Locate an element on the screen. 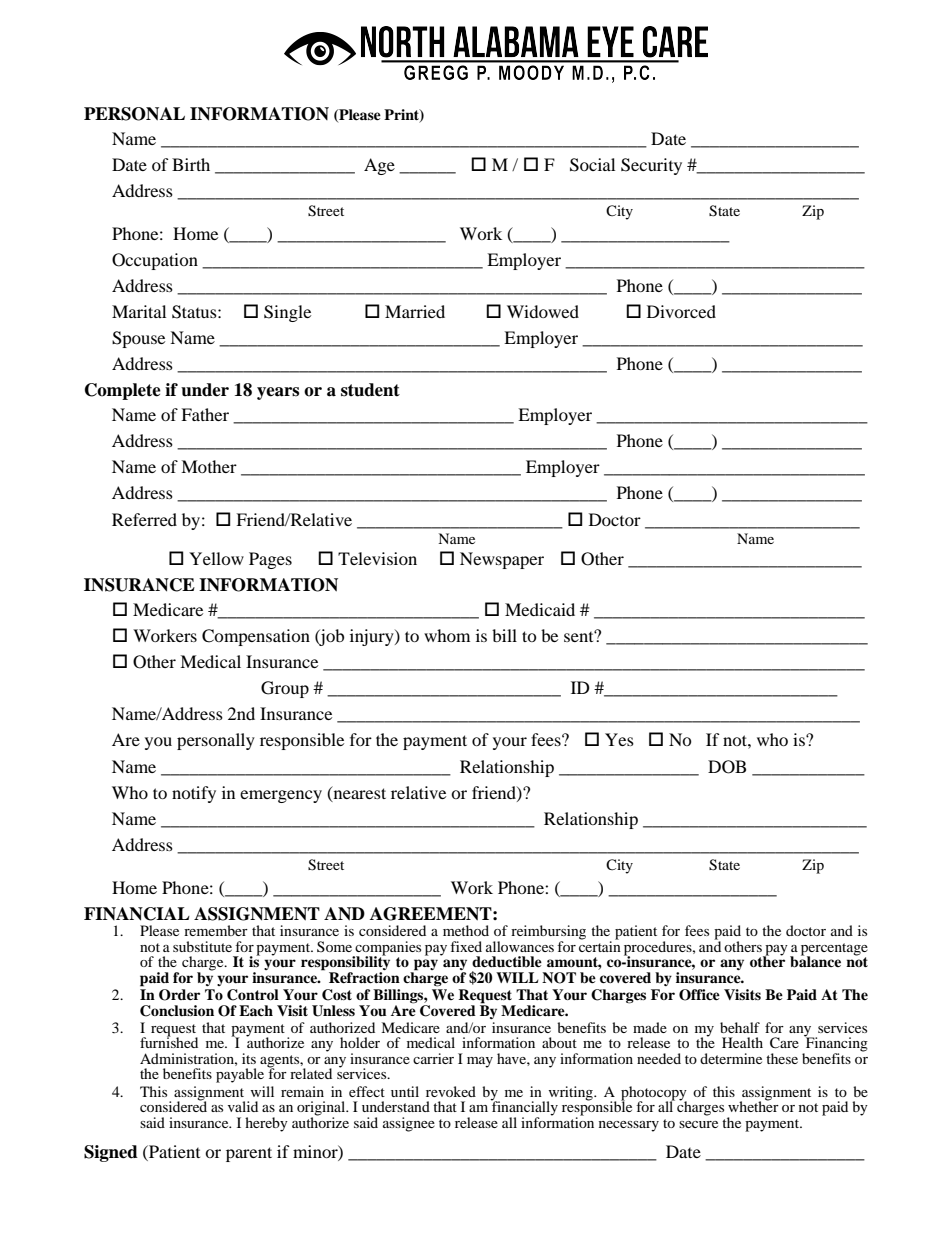  Birth is located at coordinates (191, 164).
